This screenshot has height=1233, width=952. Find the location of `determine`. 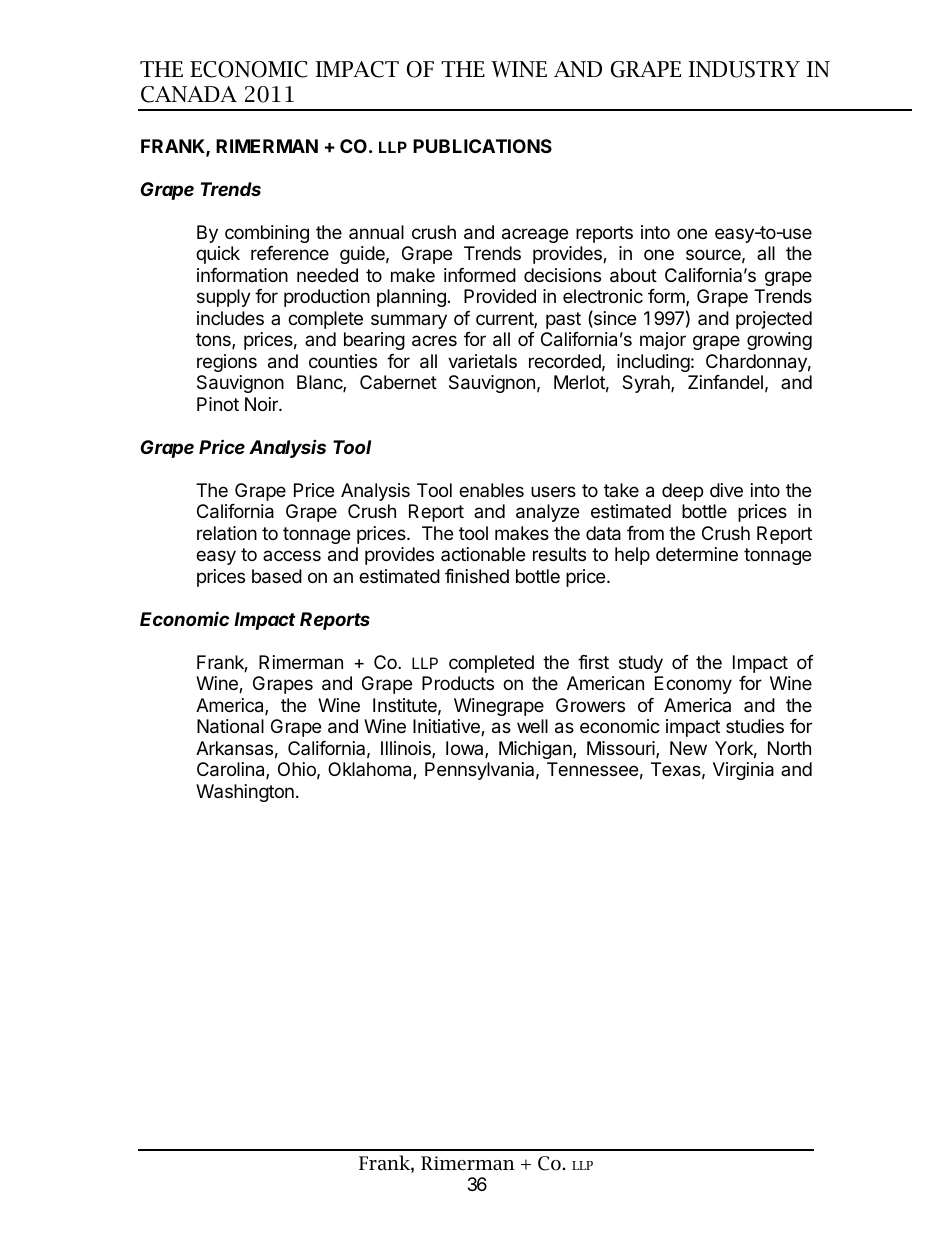

determine is located at coordinates (697, 554).
